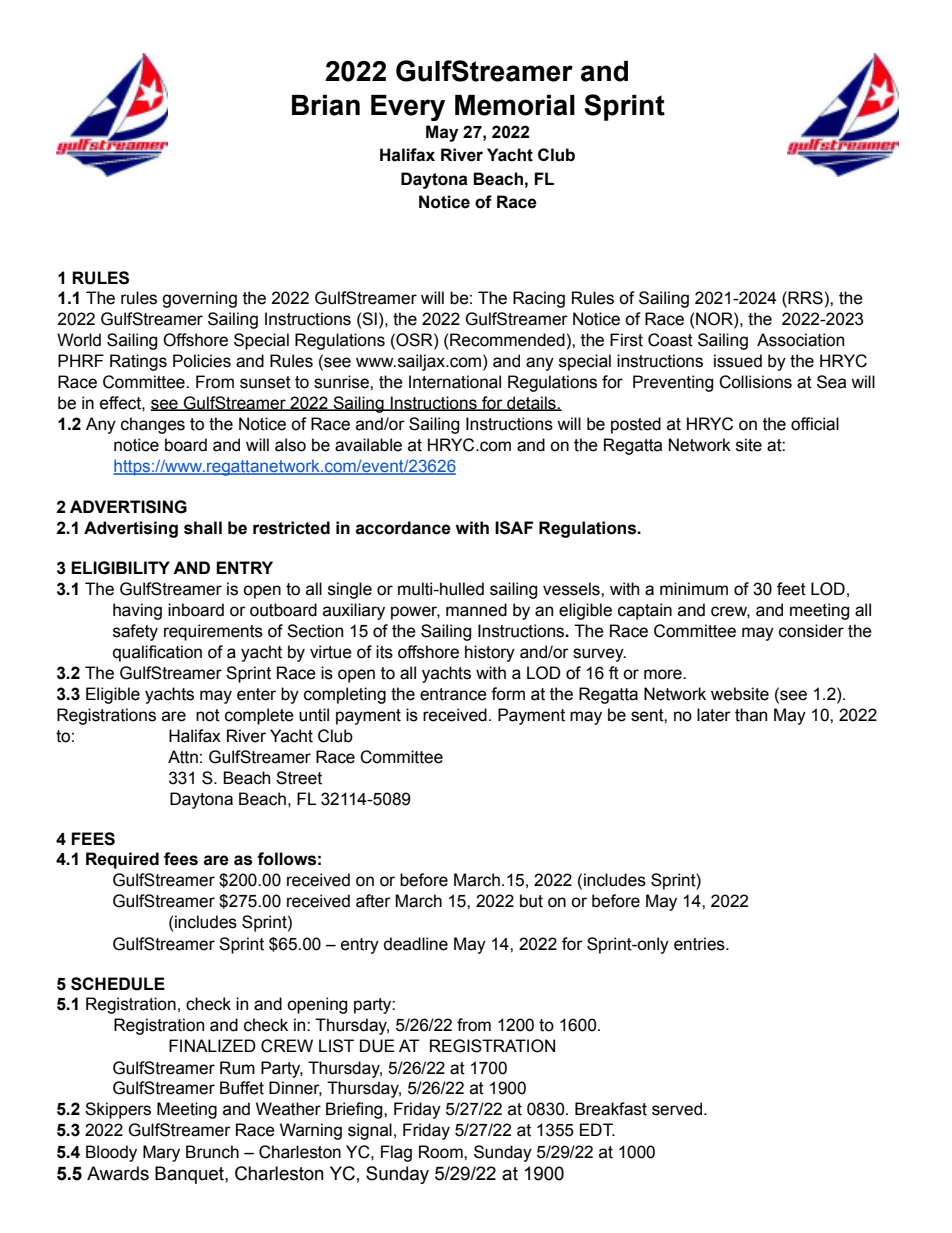 The image size is (952, 1233). Describe the element at coordinates (811, 631) in the image. I see `consider` at that location.
